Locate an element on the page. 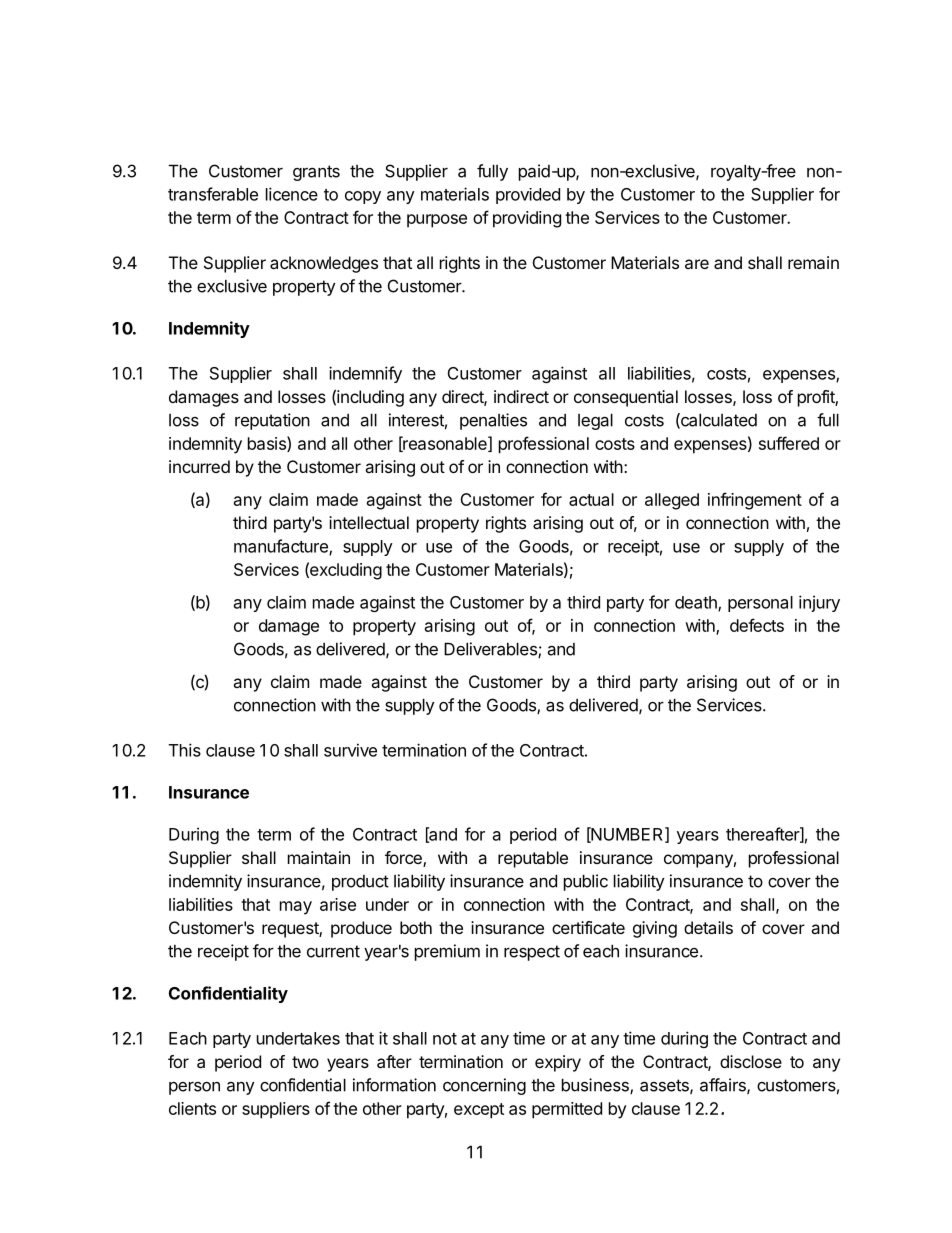 The width and height of the document is (952, 1233). Deliverables is located at coordinates (491, 650).
